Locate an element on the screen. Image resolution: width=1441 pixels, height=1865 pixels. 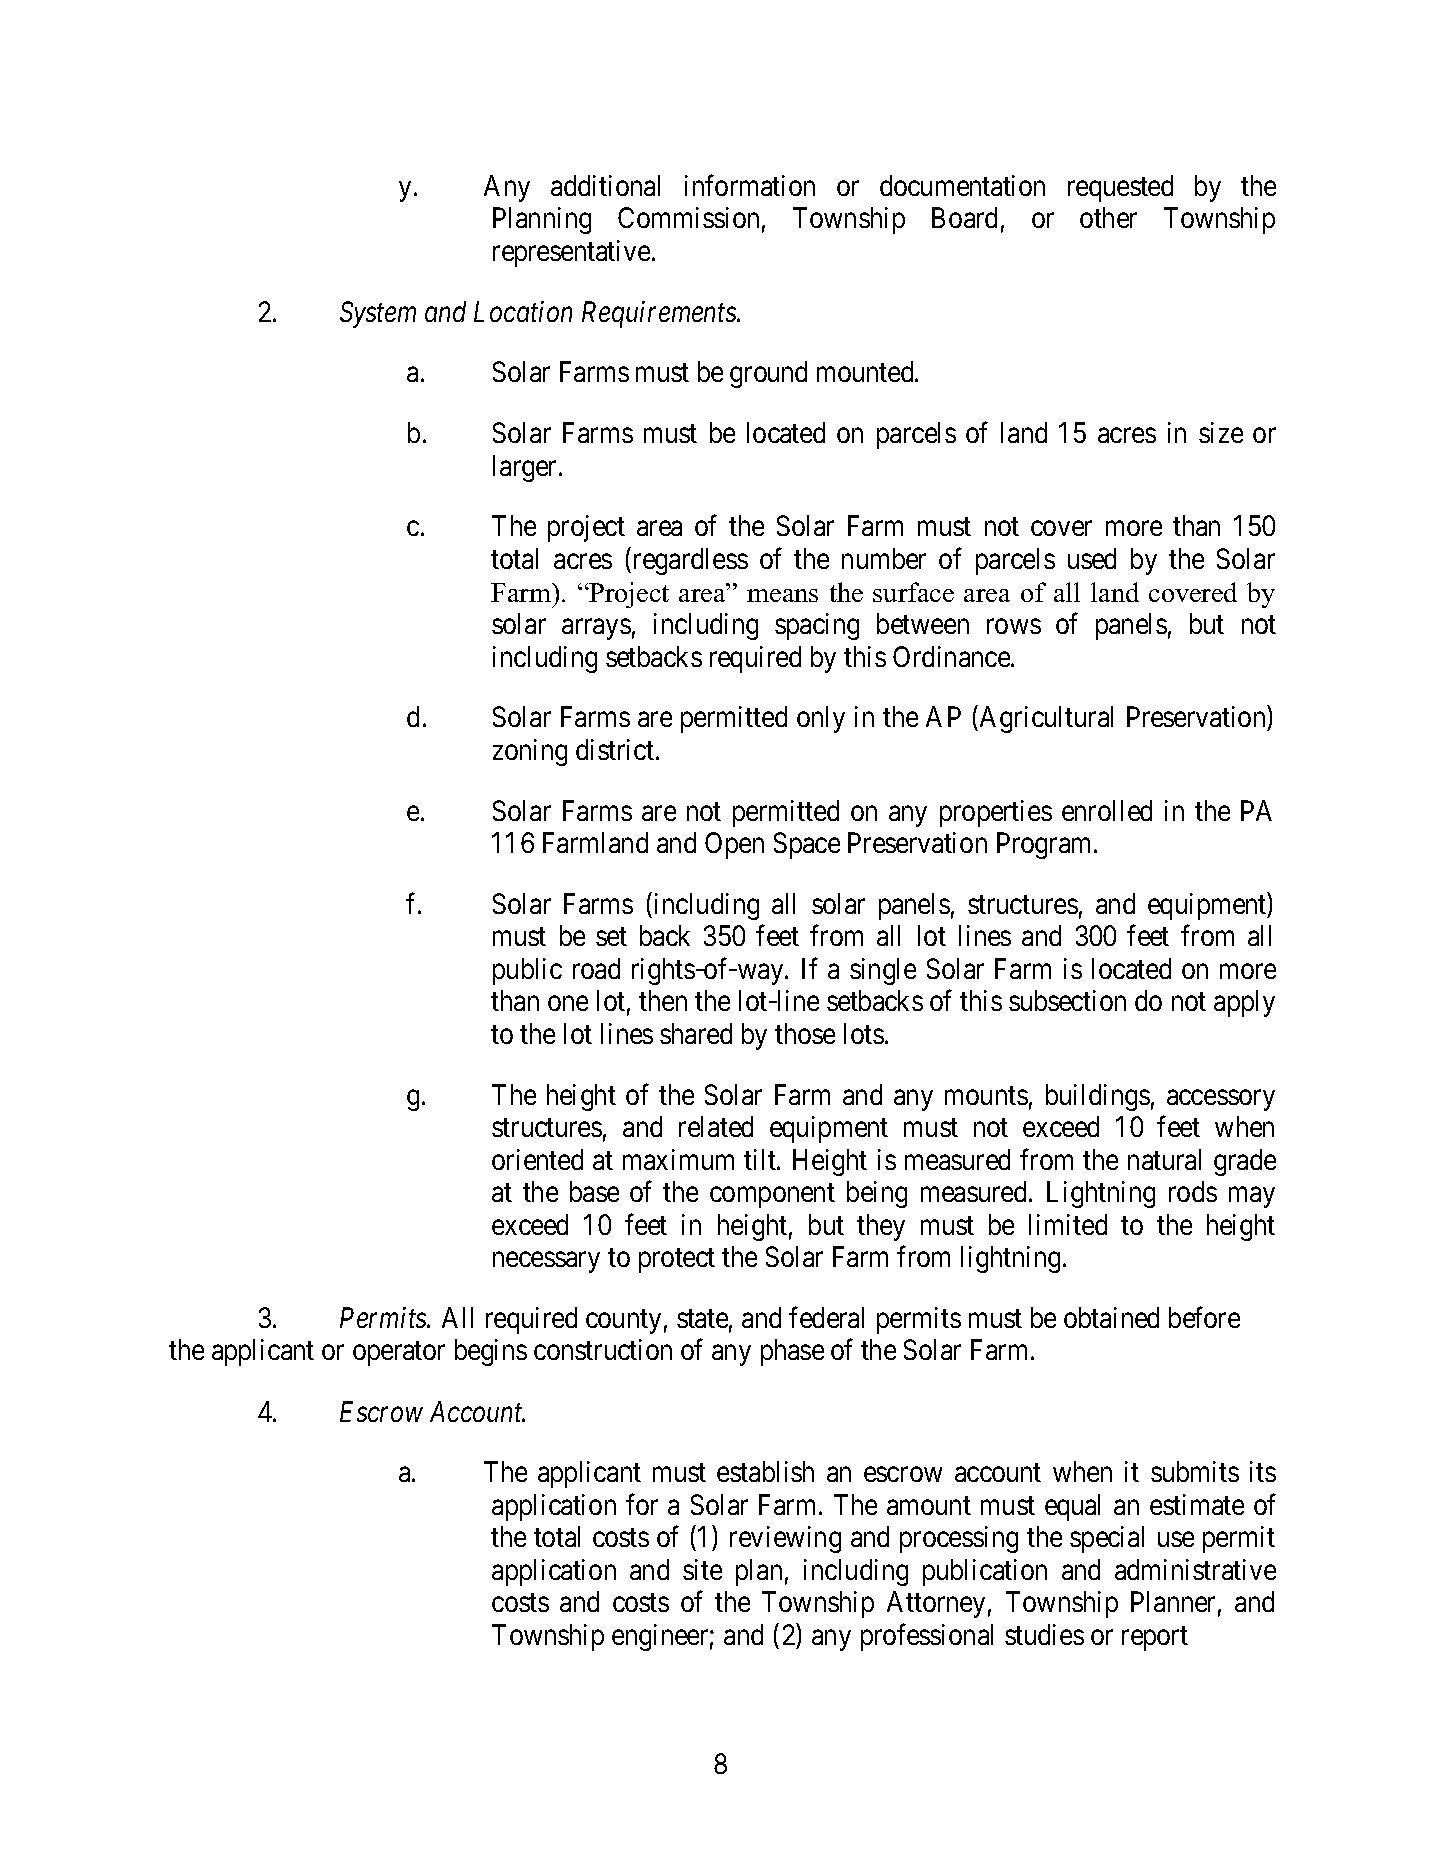
information is located at coordinates (750, 185).
